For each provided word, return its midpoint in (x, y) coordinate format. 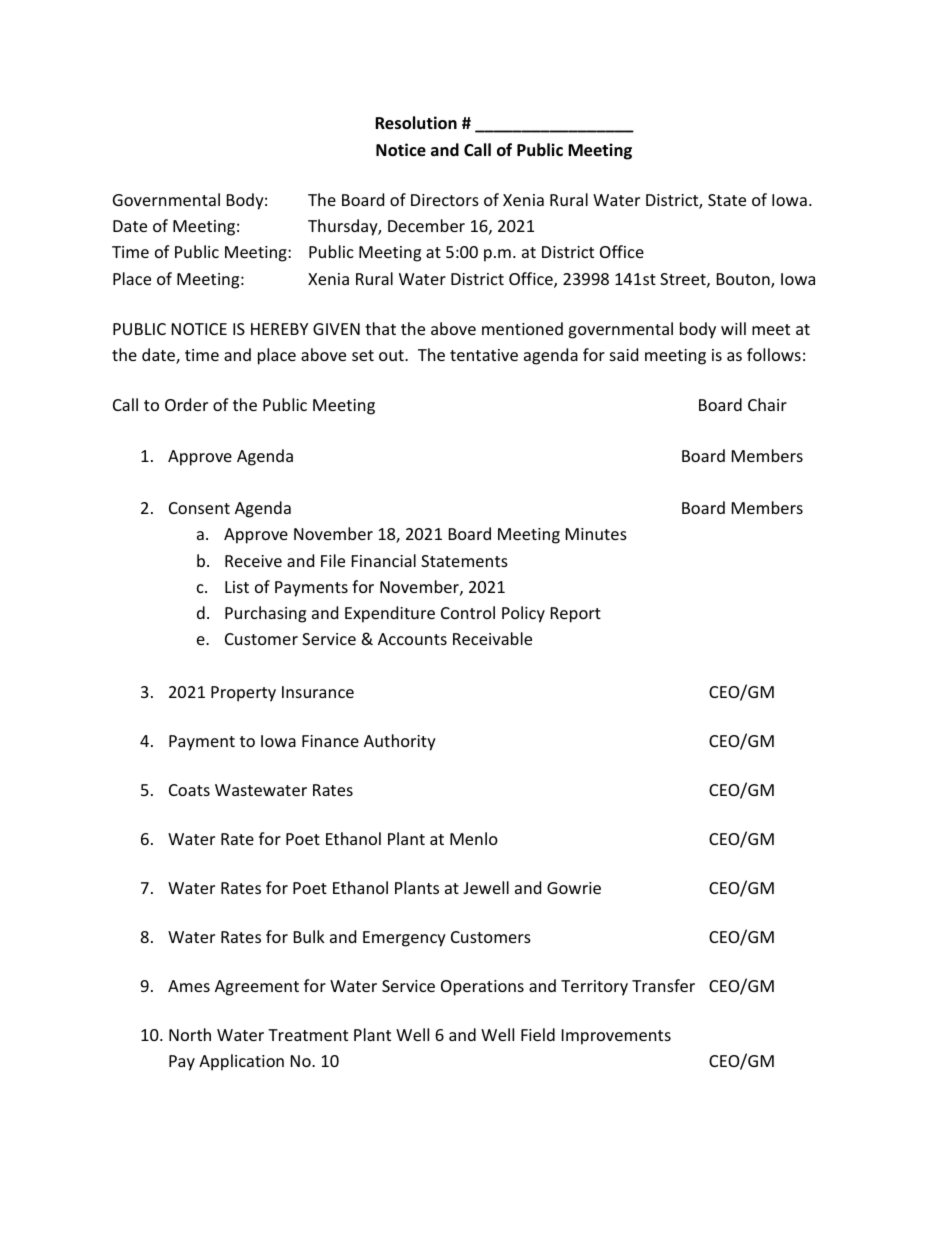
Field (538, 1034)
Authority (400, 742)
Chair (767, 404)
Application (241, 1062)
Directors (445, 200)
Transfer (663, 985)
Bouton (744, 280)
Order (186, 404)
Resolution (416, 123)
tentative (484, 355)
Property (243, 694)
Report (576, 615)
